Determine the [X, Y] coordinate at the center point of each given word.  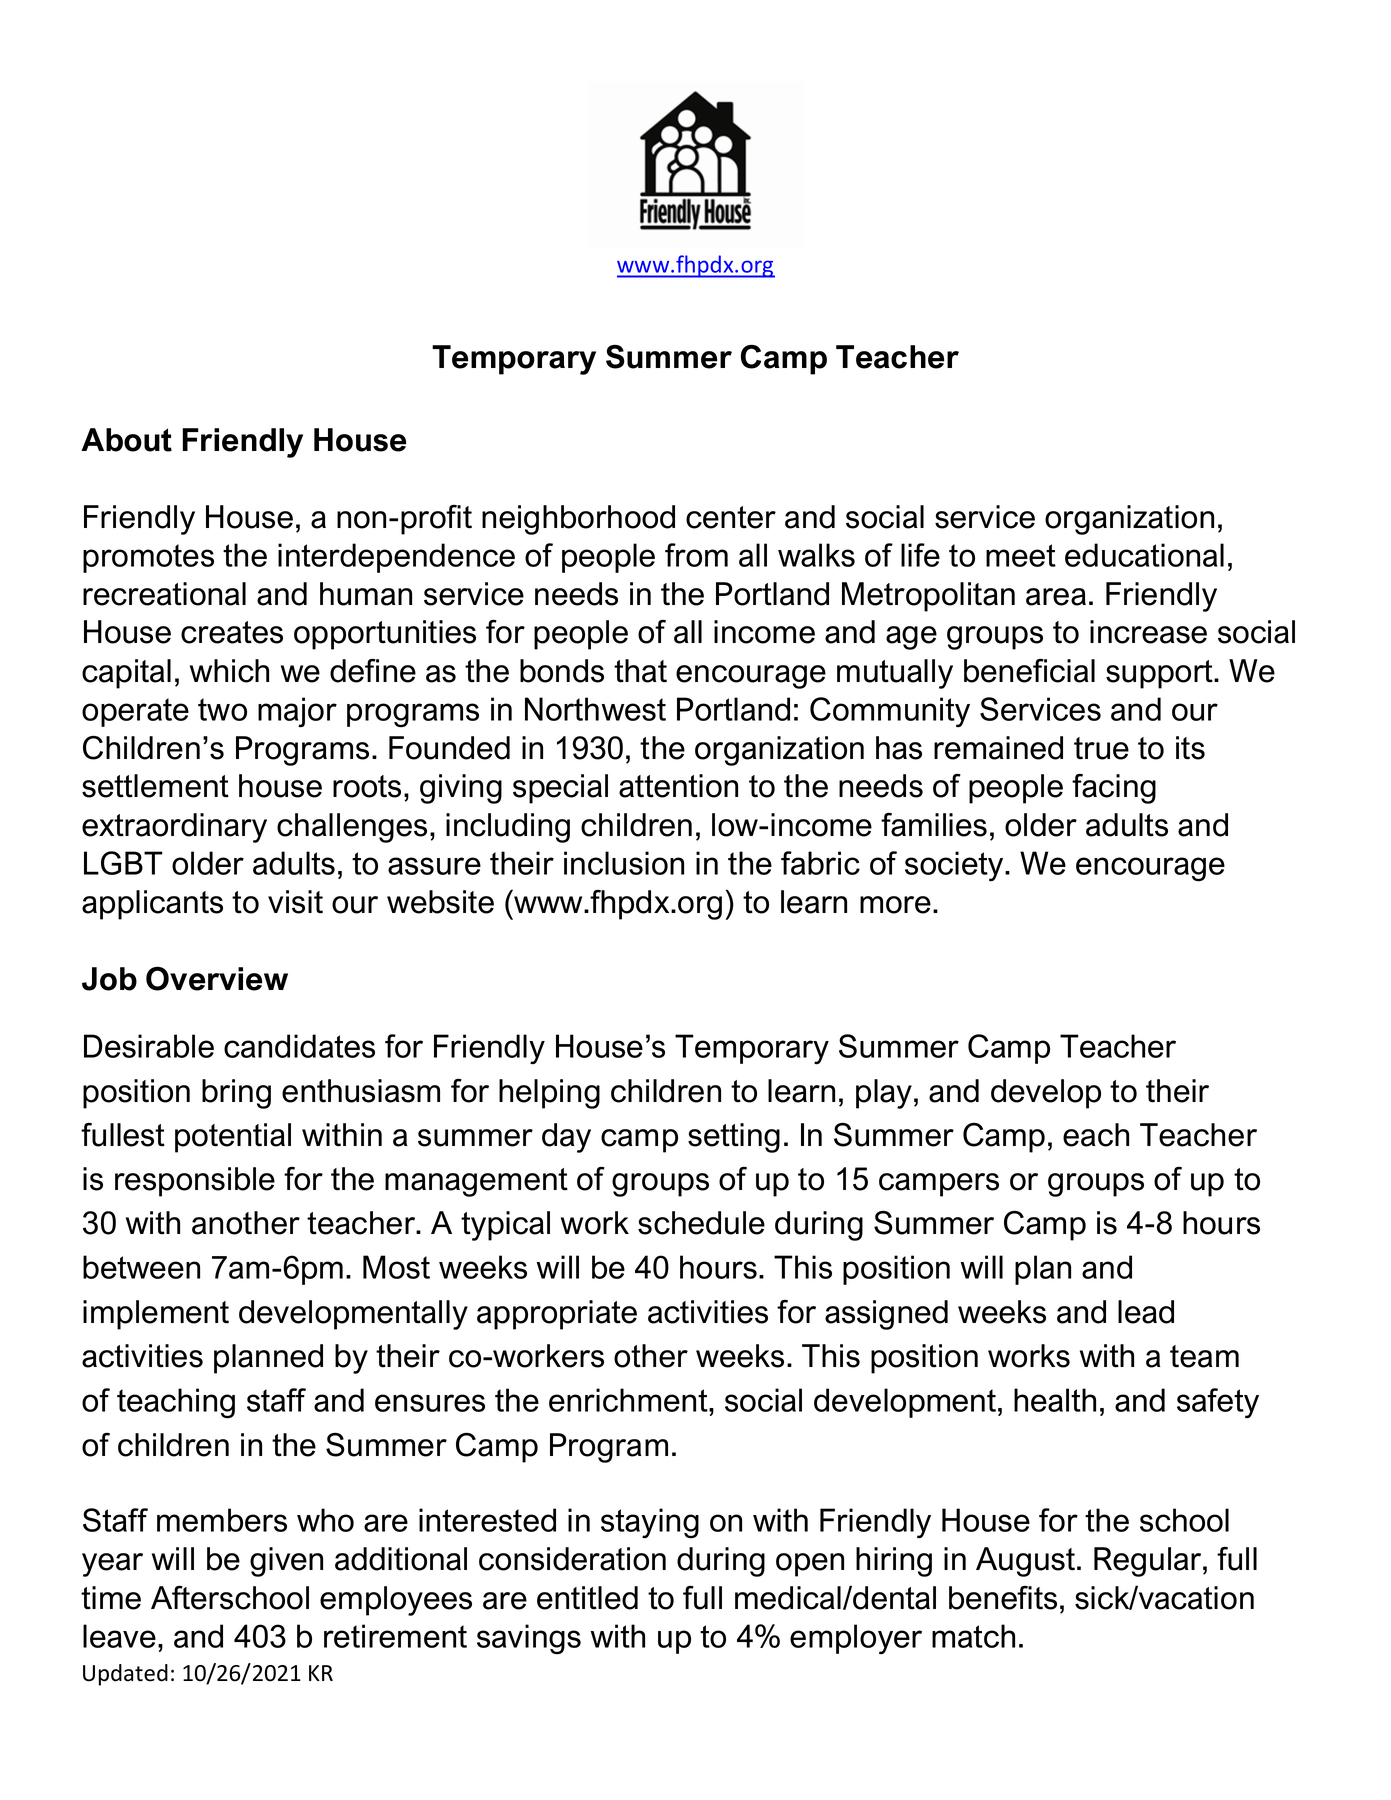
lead [1146, 1312]
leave [119, 1636]
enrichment [629, 1400]
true [1101, 748]
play [884, 1094]
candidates [299, 1046]
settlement [155, 786]
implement [156, 1315]
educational [1144, 555]
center [731, 517]
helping [549, 1094]
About [126, 440]
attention [678, 786]
